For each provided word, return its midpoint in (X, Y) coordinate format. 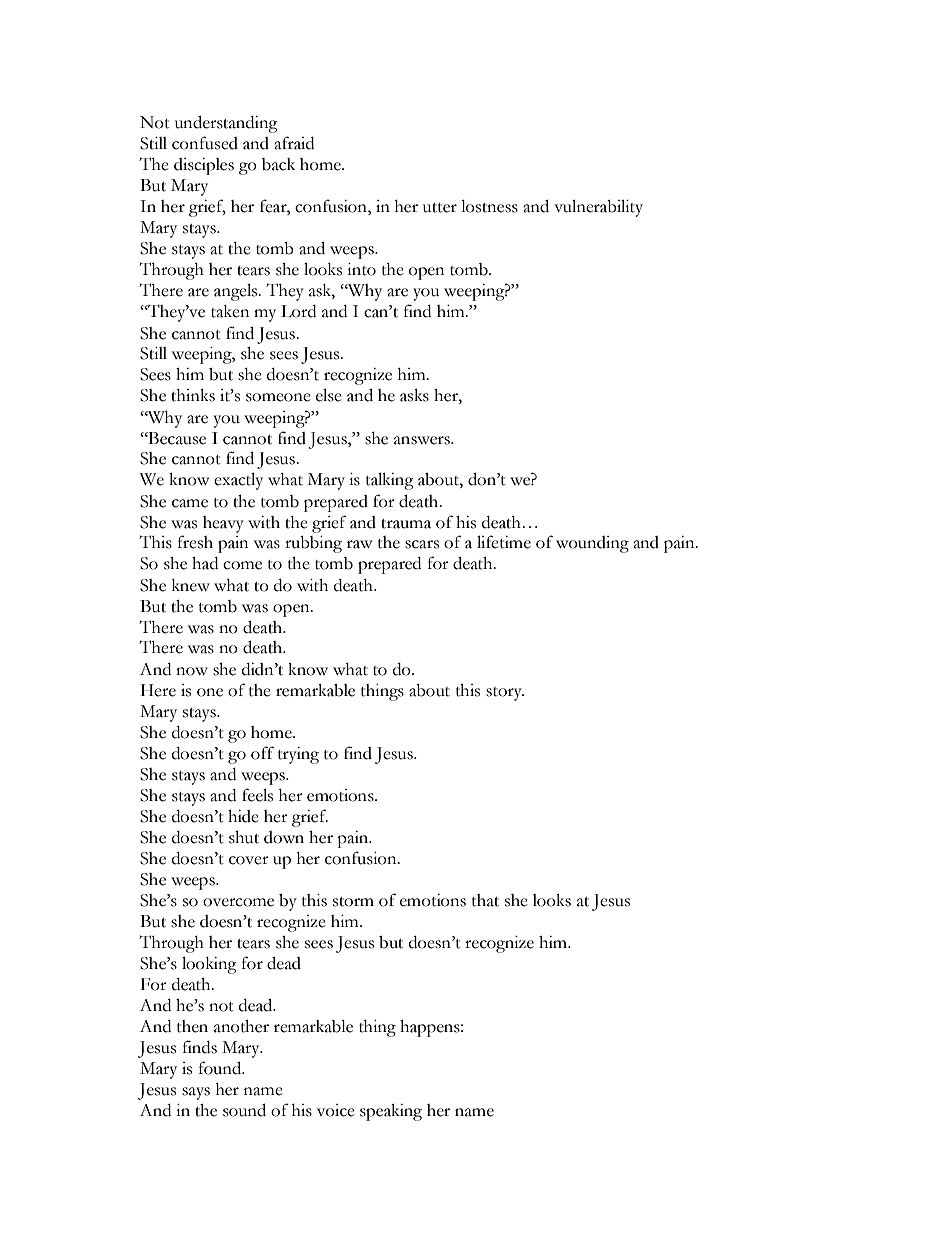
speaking (391, 1112)
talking (390, 481)
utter (440, 208)
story (505, 694)
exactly (238, 481)
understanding (226, 124)
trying (298, 755)
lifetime (504, 542)
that (485, 900)
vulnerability (598, 208)
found (221, 1068)
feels (257, 795)
